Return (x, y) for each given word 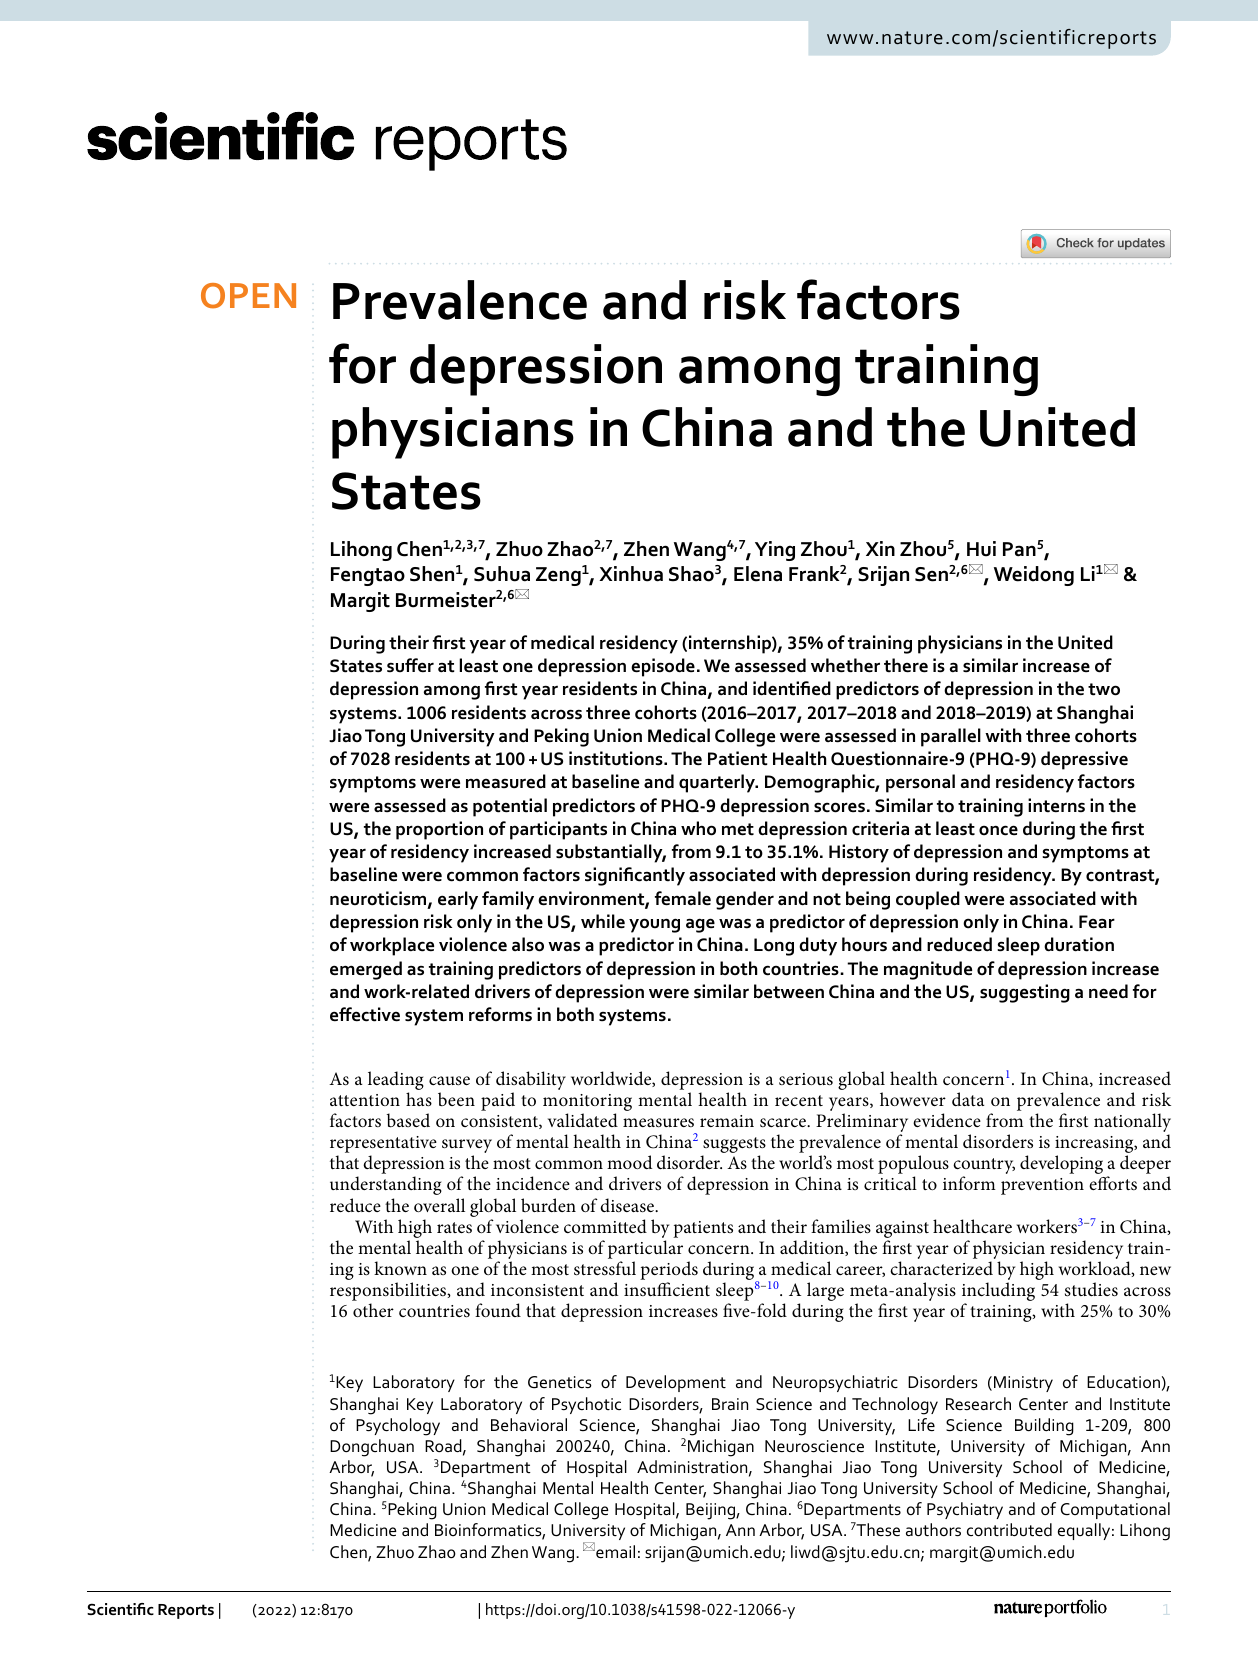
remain (727, 1121)
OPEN (248, 296)
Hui (981, 549)
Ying (775, 551)
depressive (1084, 760)
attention (365, 1100)
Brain (730, 1404)
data (968, 1099)
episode (663, 667)
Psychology (398, 1427)
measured (506, 781)
